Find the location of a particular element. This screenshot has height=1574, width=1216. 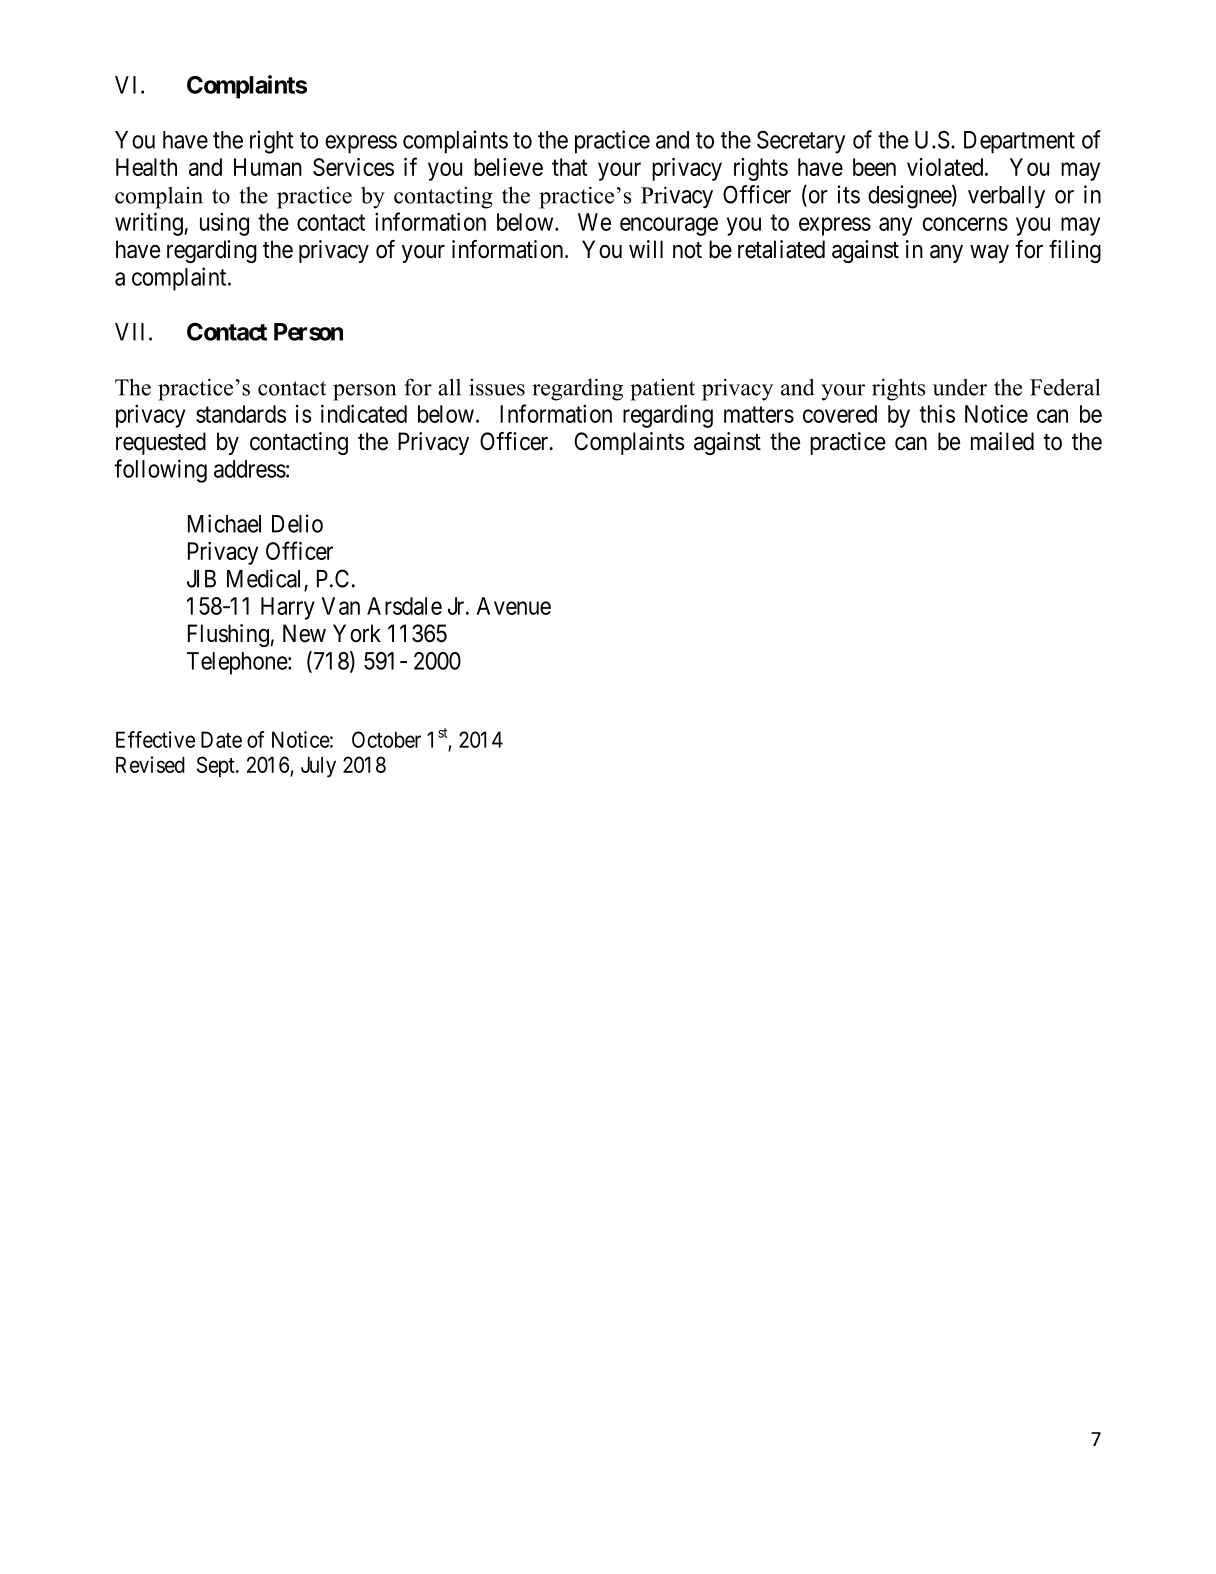

Date is located at coordinates (221, 739).
